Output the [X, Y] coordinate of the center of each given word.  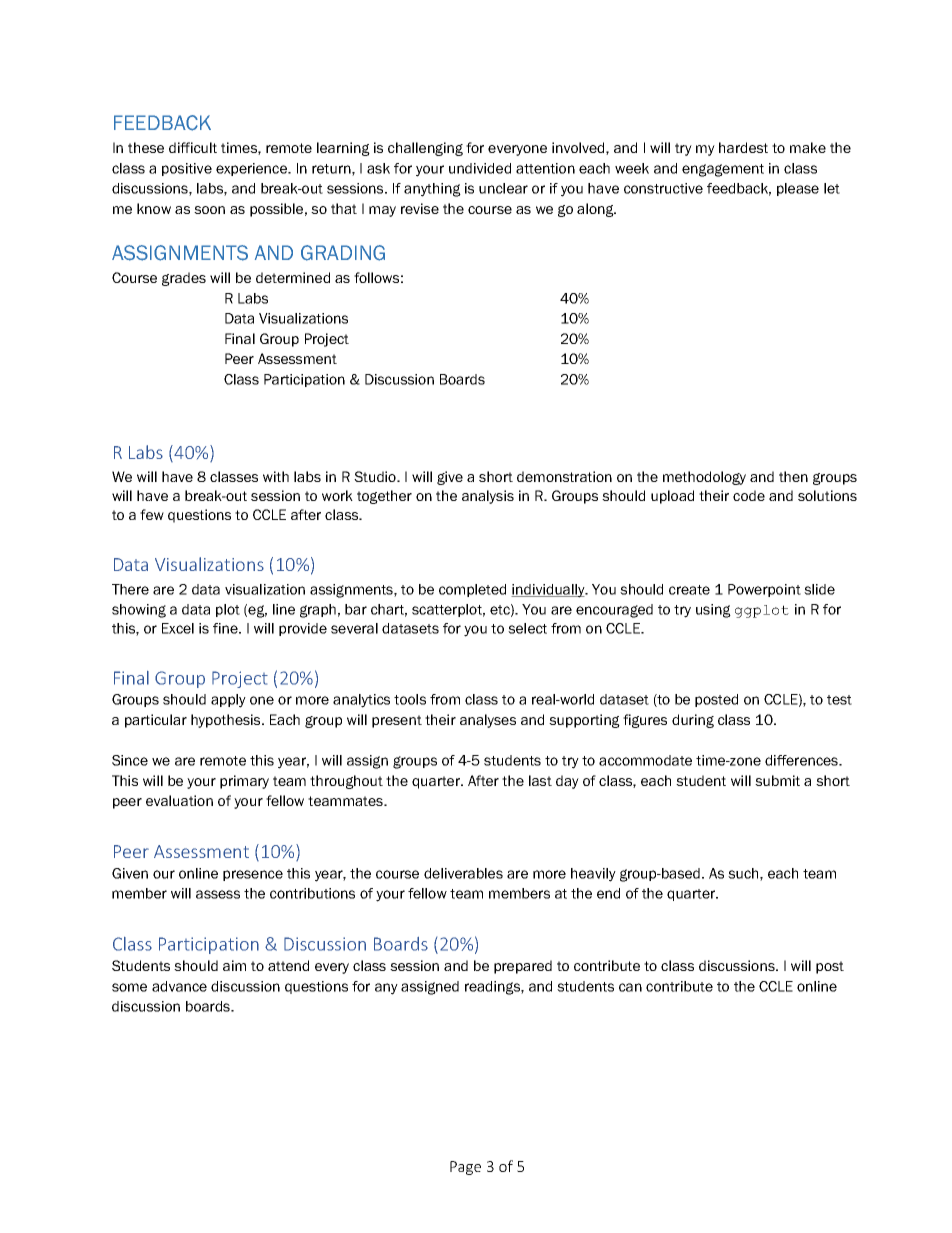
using [713, 611]
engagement [723, 170]
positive [187, 169]
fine [226, 628]
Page [465, 1168]
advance [179, 986]
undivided [480, 168]
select [527, 628]
